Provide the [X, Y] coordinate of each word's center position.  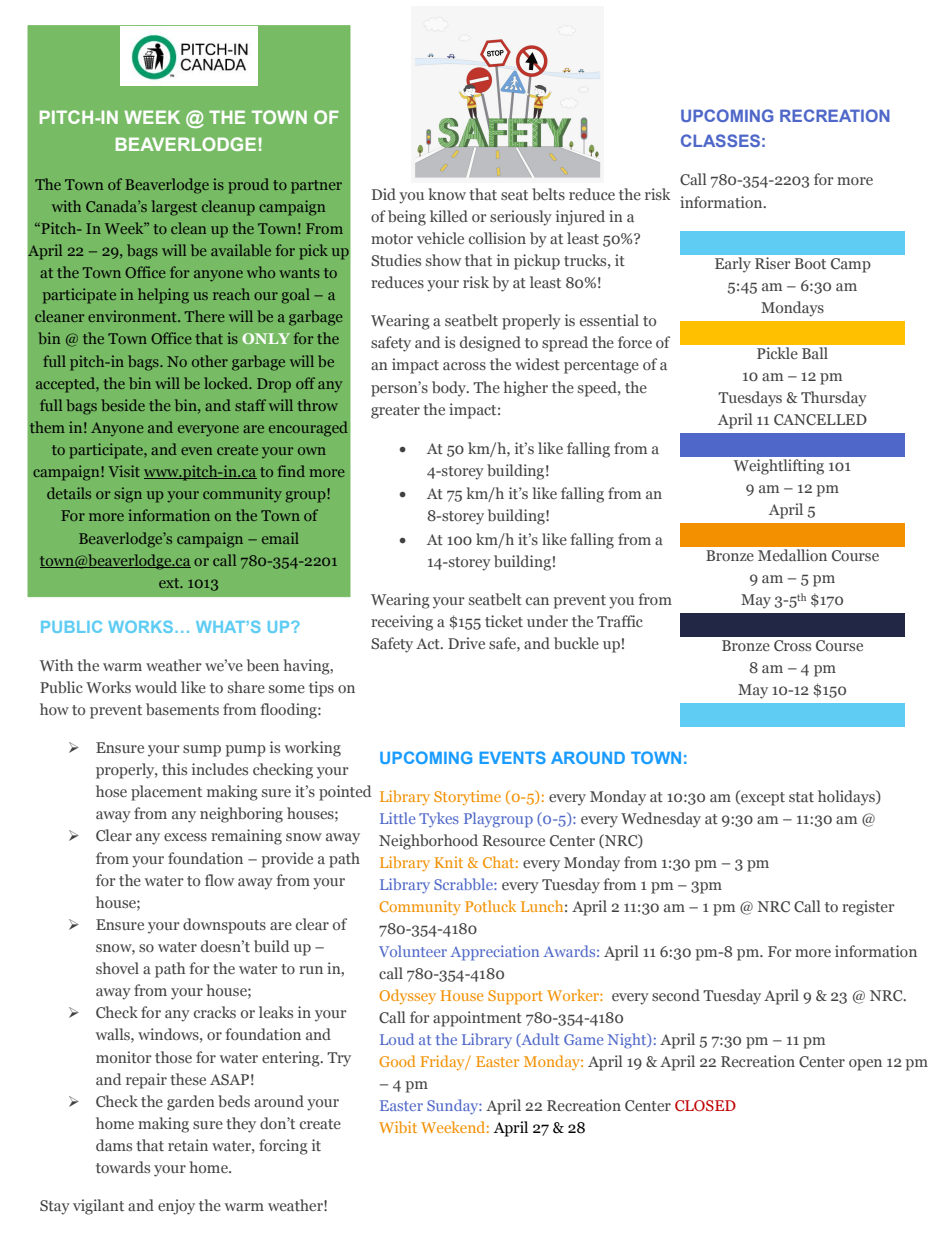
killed [449, 216]
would [156, 687]
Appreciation [494, 953]
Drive [466, 643]
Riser [772, 263]
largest [174, 208]
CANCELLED [820, 419]
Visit [124, 471]
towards [123, 1167]
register [868, 908]
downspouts [224, 926]
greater [395, 412]
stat [801, 797]
